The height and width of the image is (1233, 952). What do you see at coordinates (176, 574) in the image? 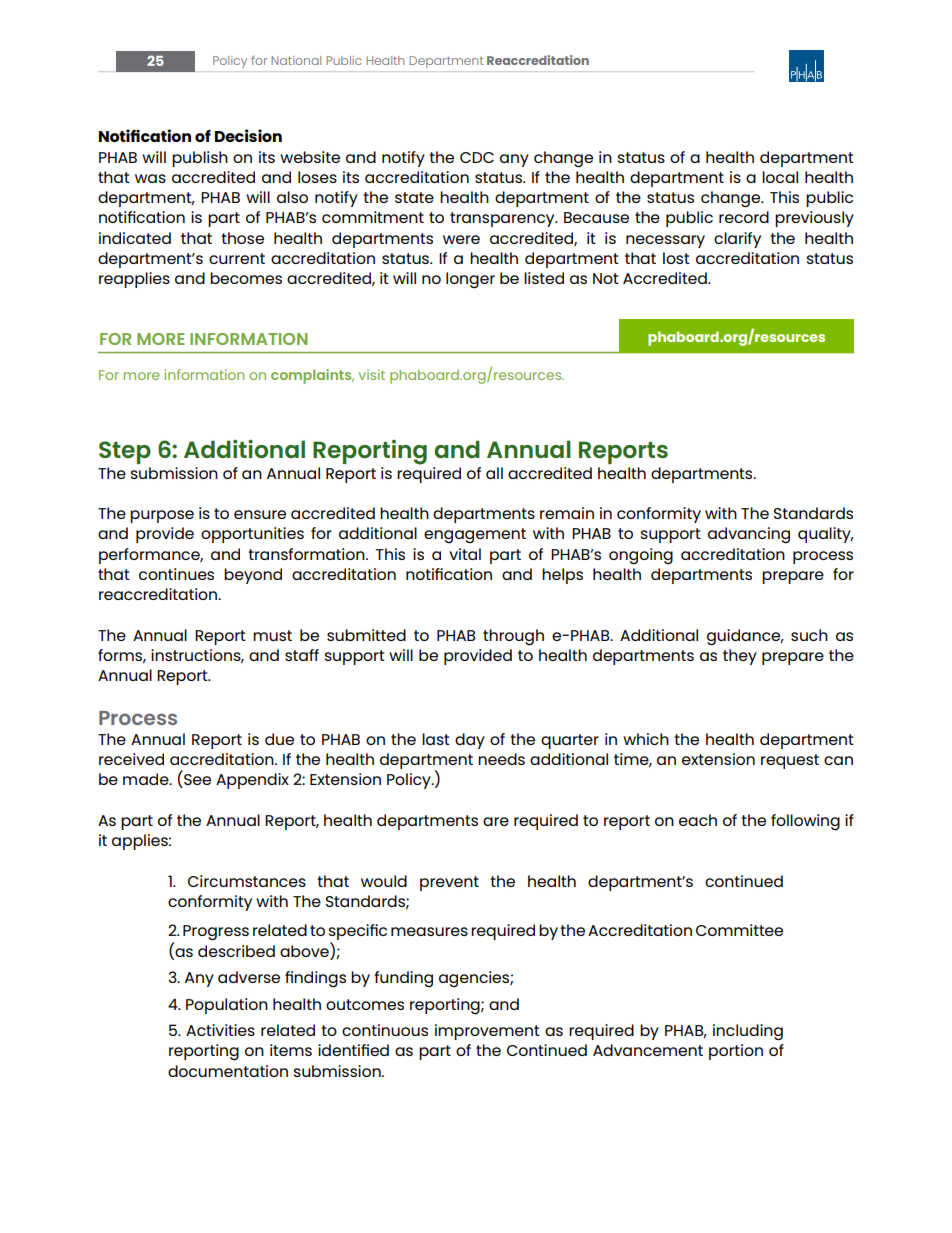
I see `continues` at bounding box center [176, 574].
